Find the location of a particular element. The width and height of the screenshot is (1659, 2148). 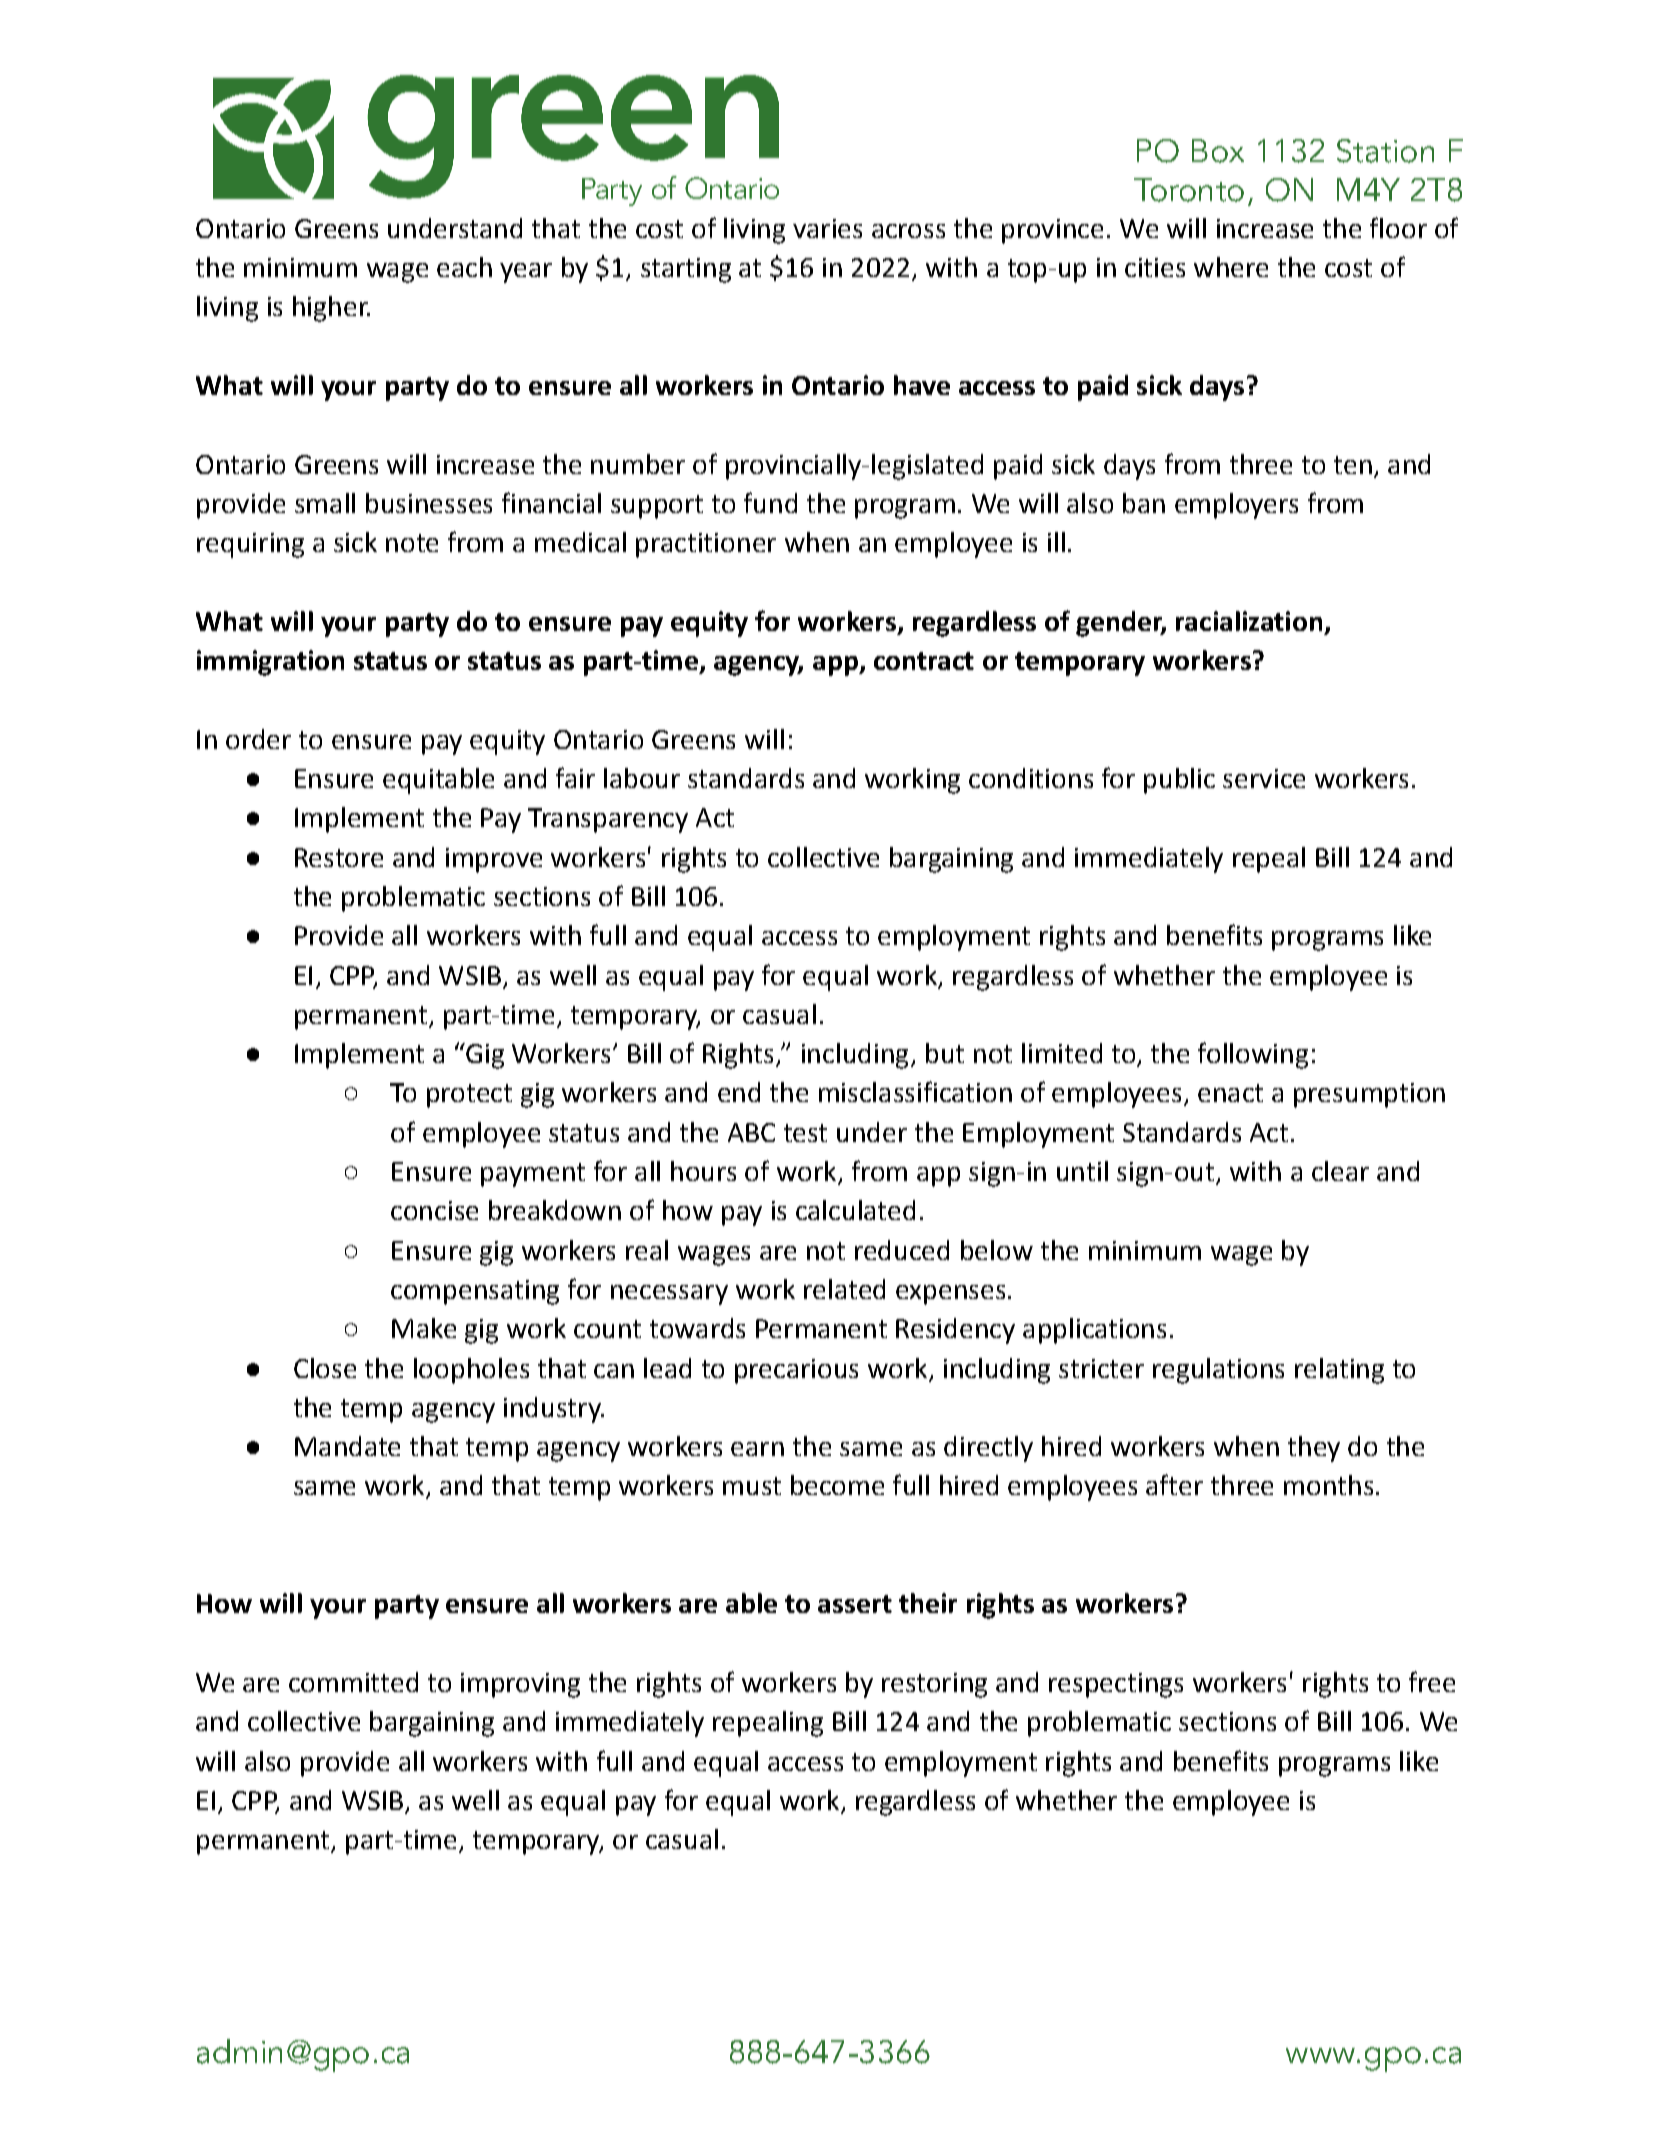

assert is located at coordinates (855, 1604).
